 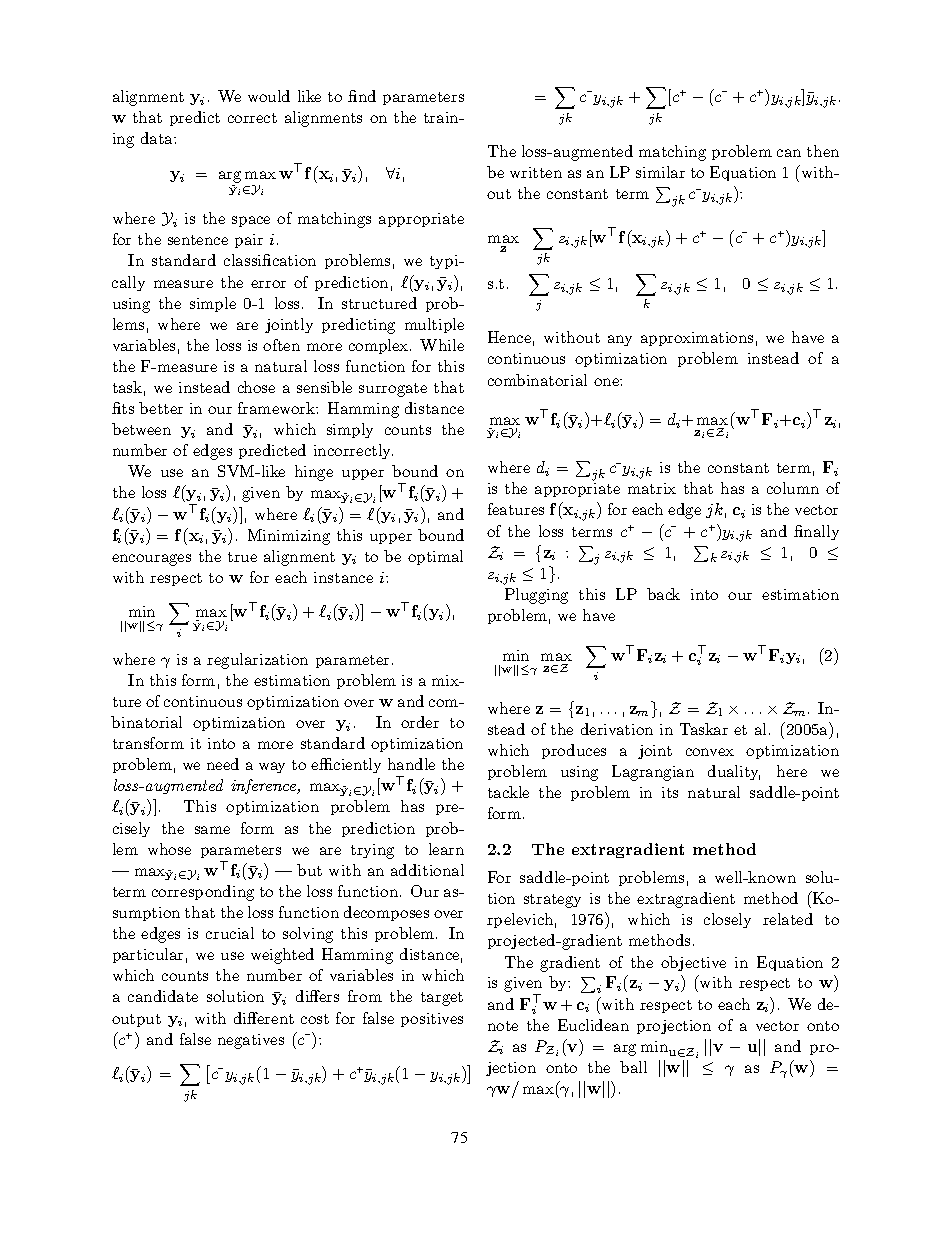 I want to click on then, so click(x=823, y=151).
